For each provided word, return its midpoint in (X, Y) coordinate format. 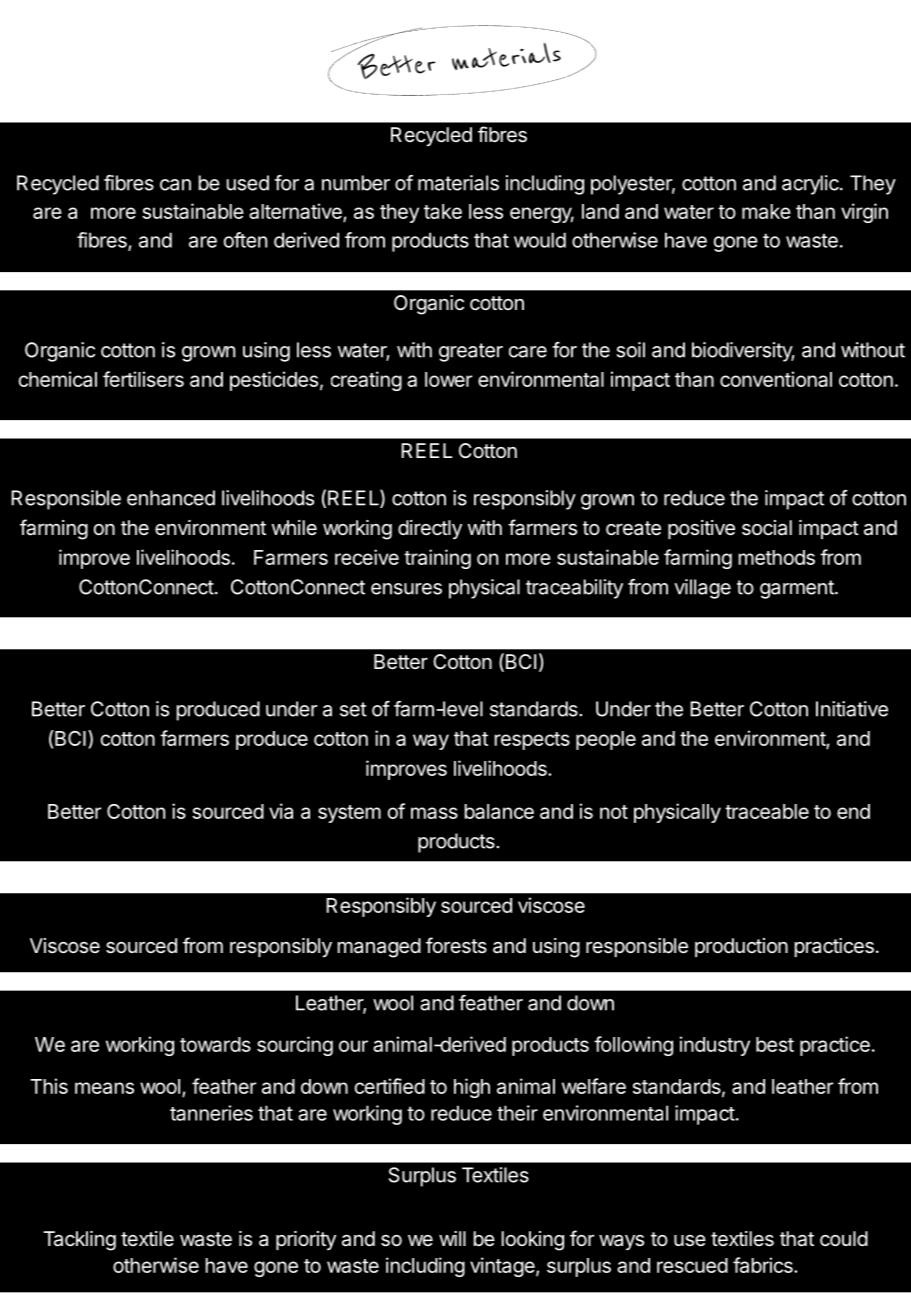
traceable (767, 811)
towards (215, 1044)
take (443, 211)
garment (798, 589)
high (472, 1088)
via (281, 811)
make (766, 211)
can (175, 185)
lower (448, 379)
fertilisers (143, 379)
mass (434, 813)
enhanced (171, 498)
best (775, 1044)
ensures (406, 589)
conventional (776, 379)
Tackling (79, 1241)
